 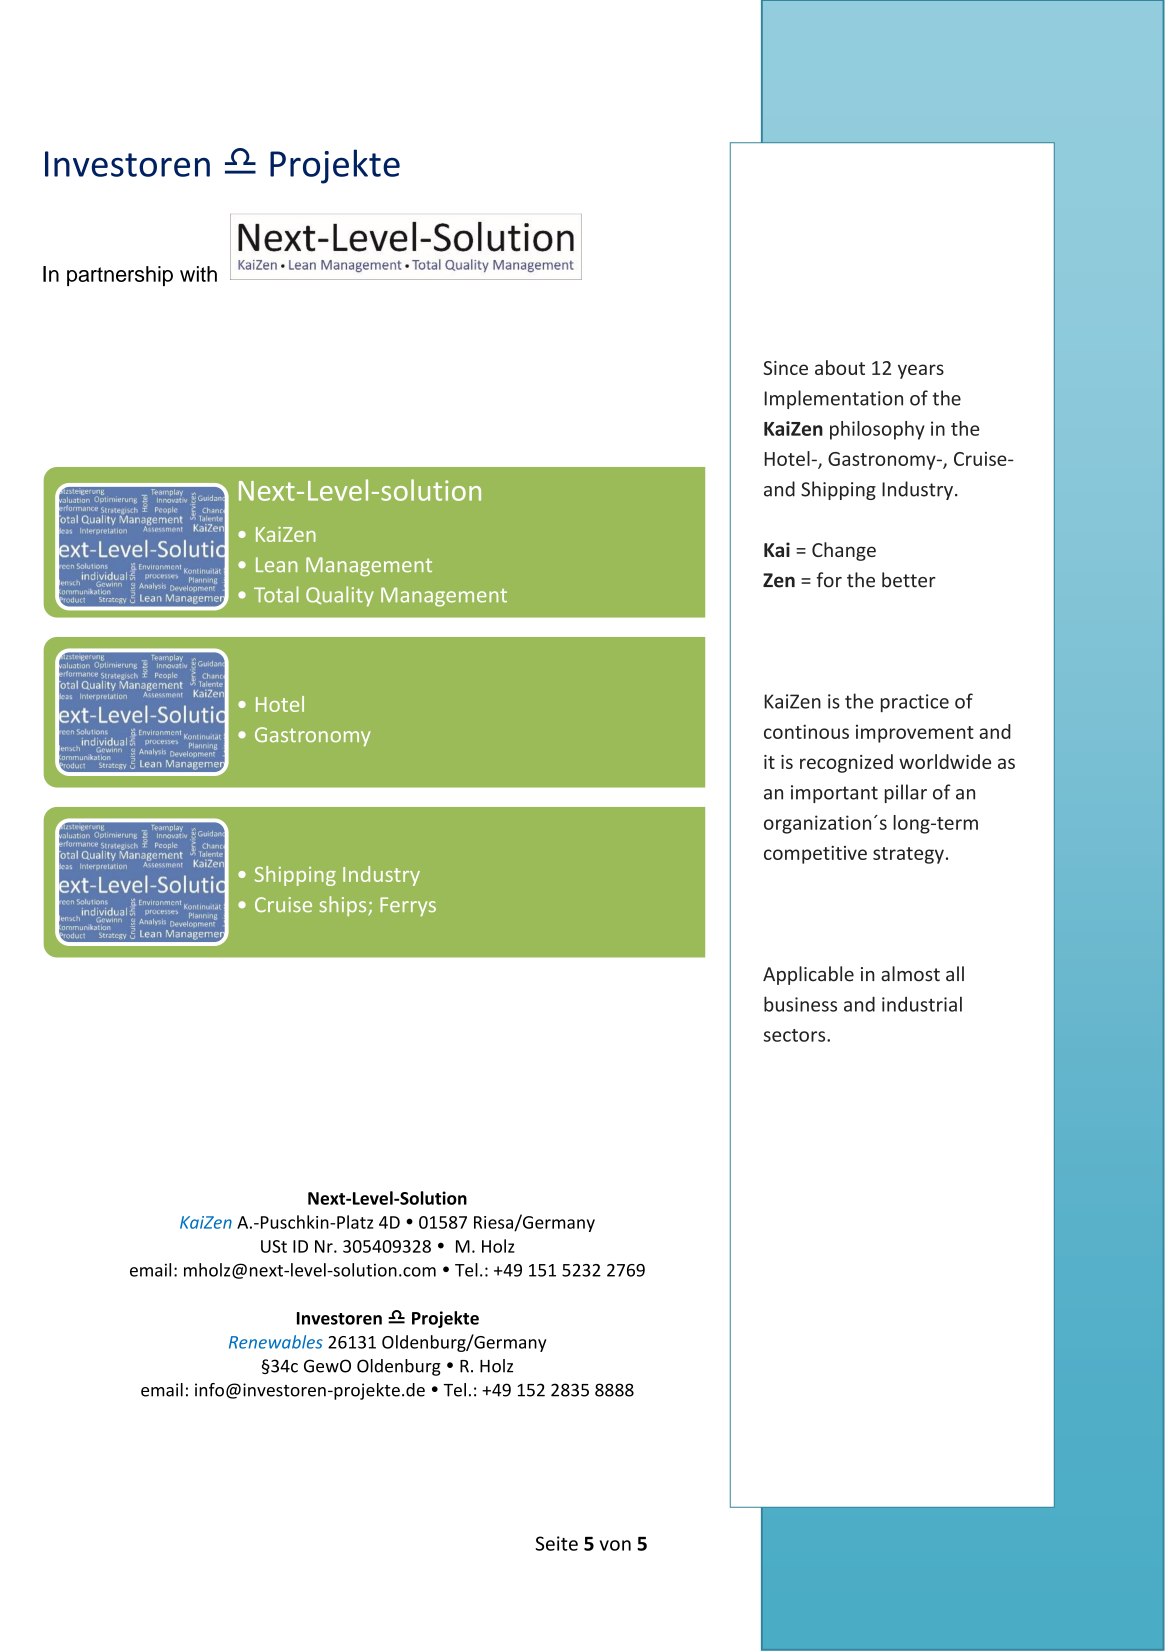 What do you see at coordinates (556, 1543) in the screenshot?
I see `Seite` at bounding box center [556, 1543].
